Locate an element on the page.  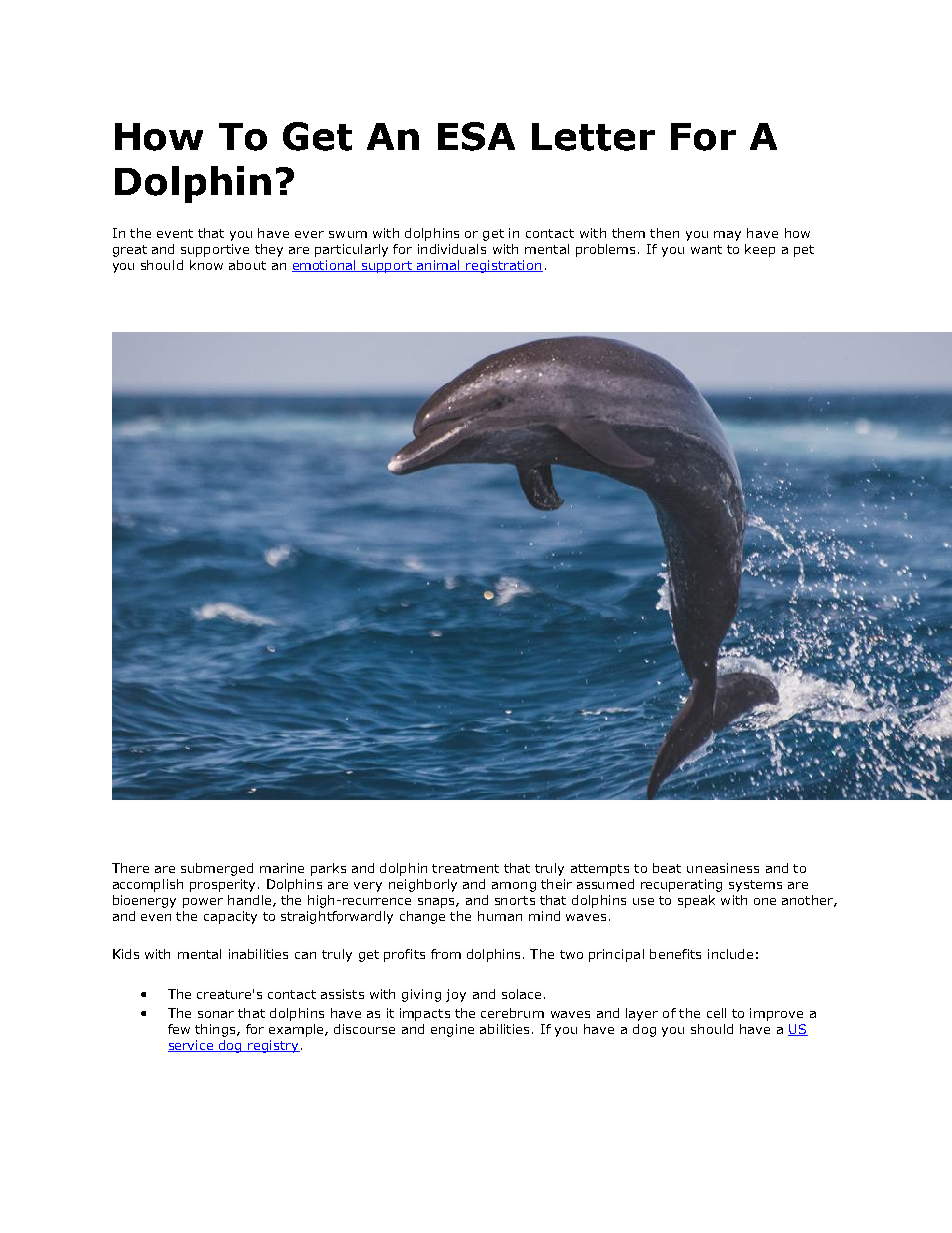
they is located at coordinates (269, 250).
